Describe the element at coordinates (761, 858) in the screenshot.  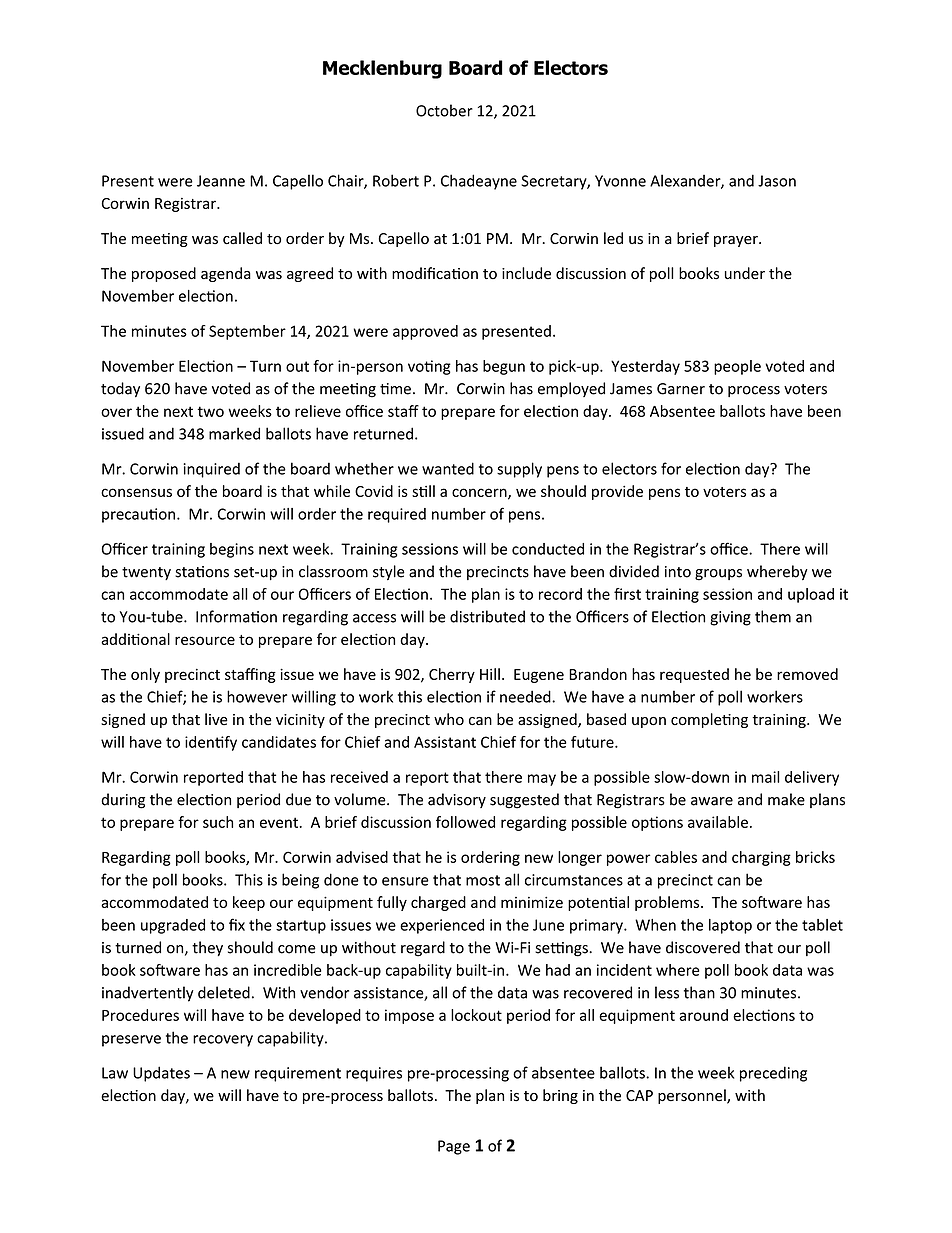
I see `charging` at that location.
